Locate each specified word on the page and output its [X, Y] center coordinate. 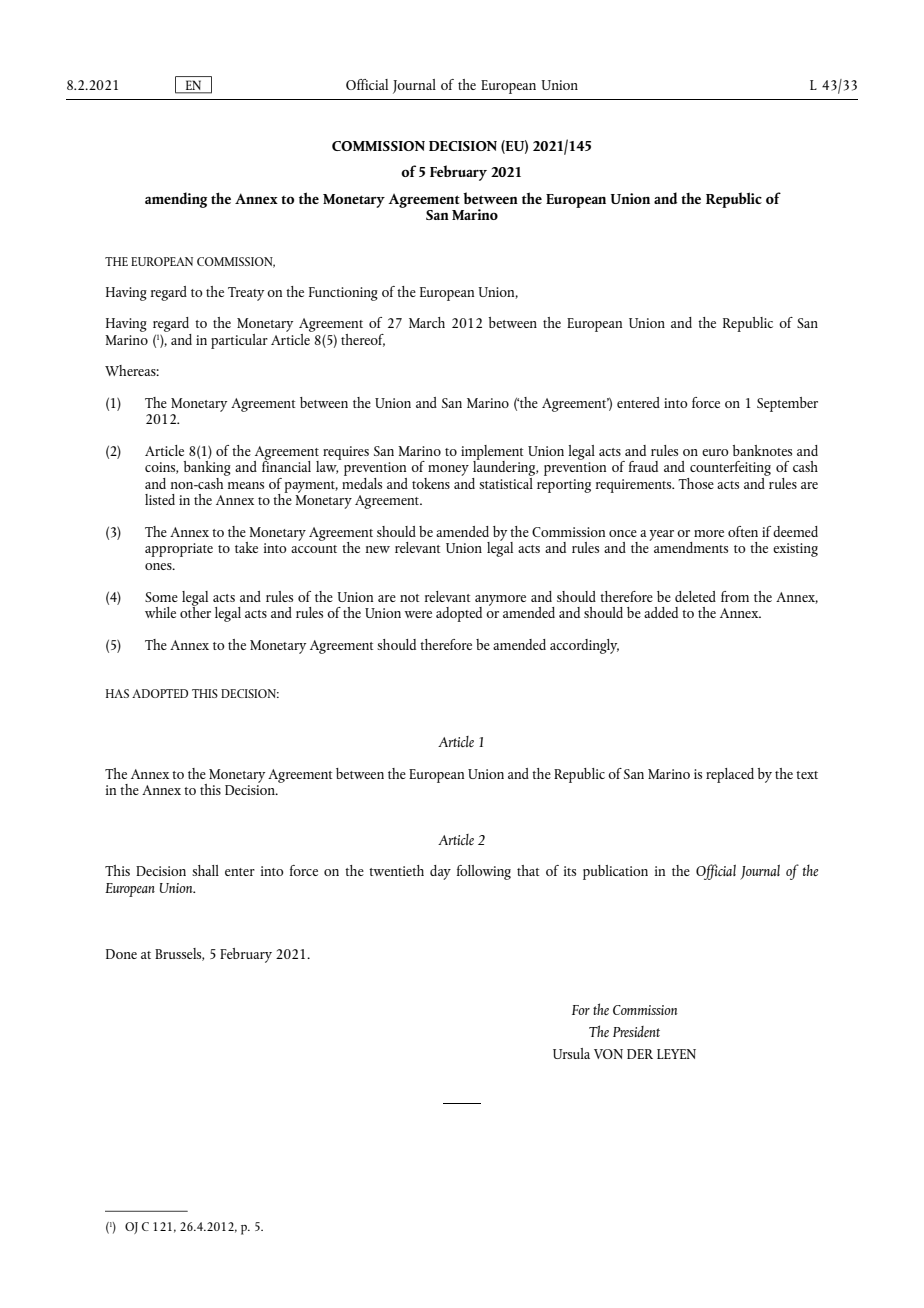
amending [176, 200]
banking [207, 468]
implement [492, 453]
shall [205, 870]
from [735, 596]
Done [121, 954]
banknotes [762, 450]
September [787, 404]
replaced [730, 775]
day [440, 872]
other [195, 611]
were [418, 614]
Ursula [571, 1053]
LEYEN [676, 1054]
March [427, 322]
